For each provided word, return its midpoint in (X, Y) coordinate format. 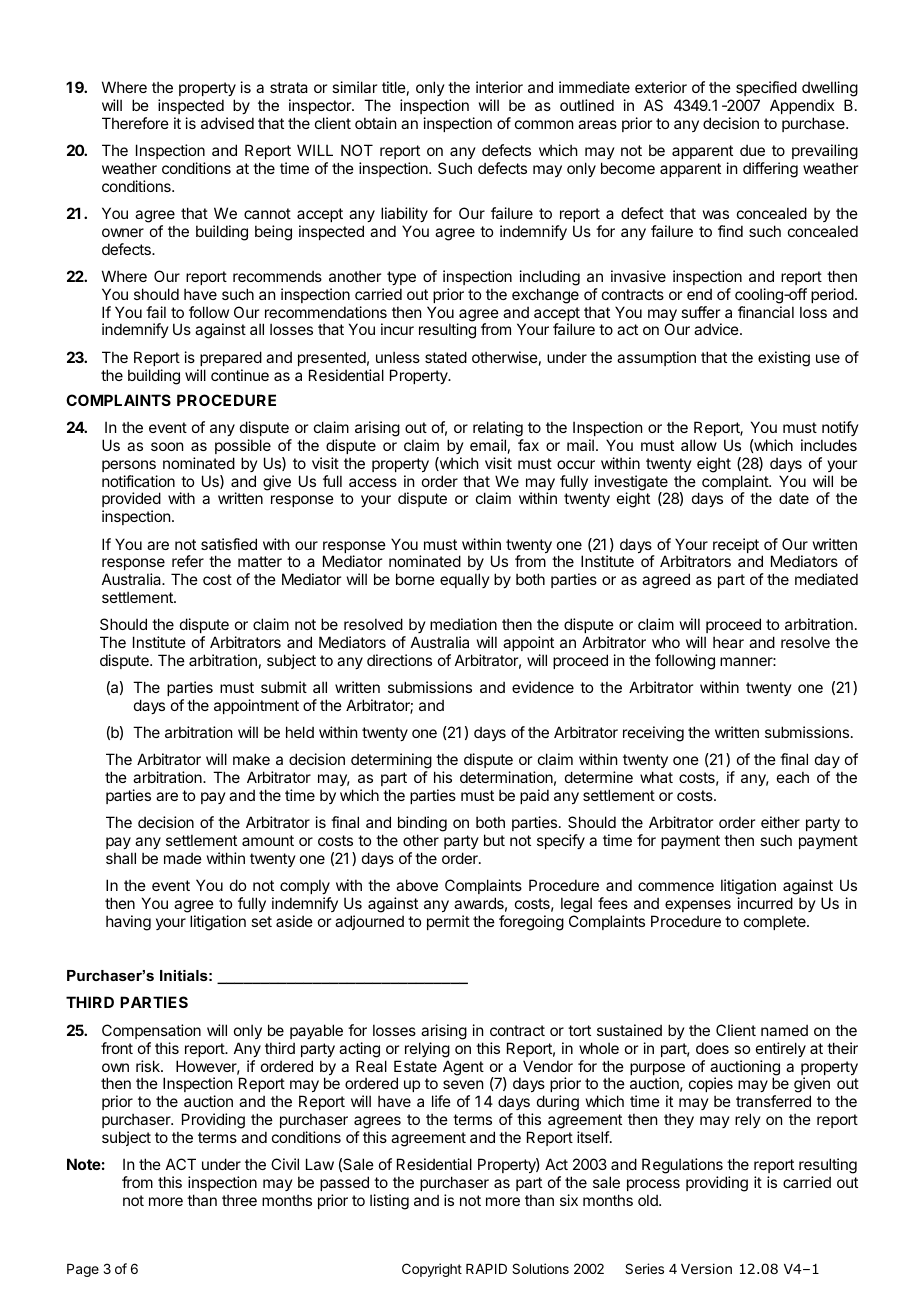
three (239, 1200)
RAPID (486, 1269)
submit (284, 687)
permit (448, 922)
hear (728, 642)
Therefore (135, 123)
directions (399, 660)
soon (167, 446)
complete (776, 922)
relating (498, 429)
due (752, 150)
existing (784, 359)
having (128, 923)
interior (499, 87)
